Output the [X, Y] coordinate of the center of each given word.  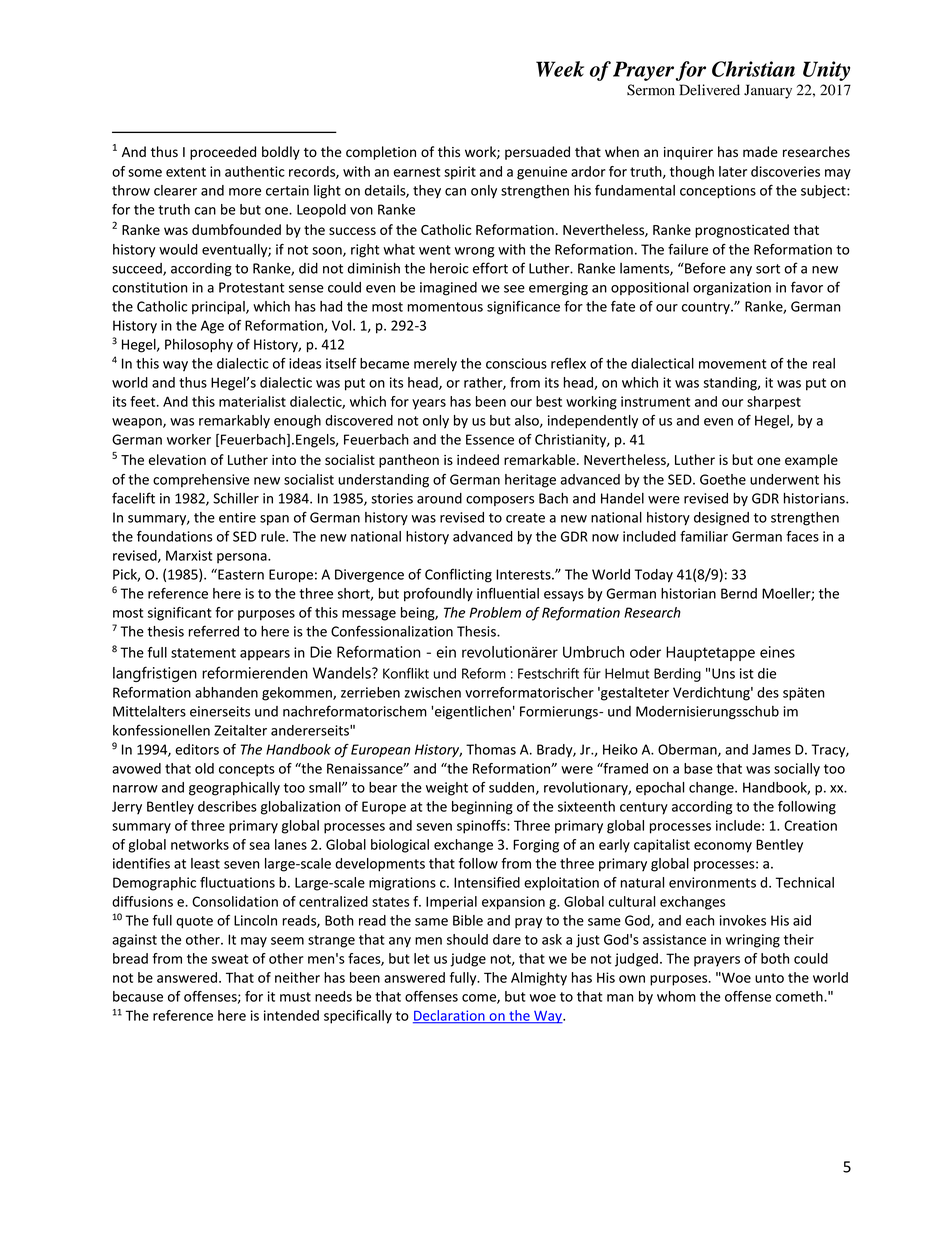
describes [227, 806]
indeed [478, 459]
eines [777, 652]
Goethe [723, 479]
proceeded [223, 153]
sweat [230, 959]
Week [560, 69]
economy [723, 847]
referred [214, 631]
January [768, 91]
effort [490, 268]
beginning [482, 808]
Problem [495, 612]
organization [732, 289]
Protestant [251, 287]
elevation [177, 459]
